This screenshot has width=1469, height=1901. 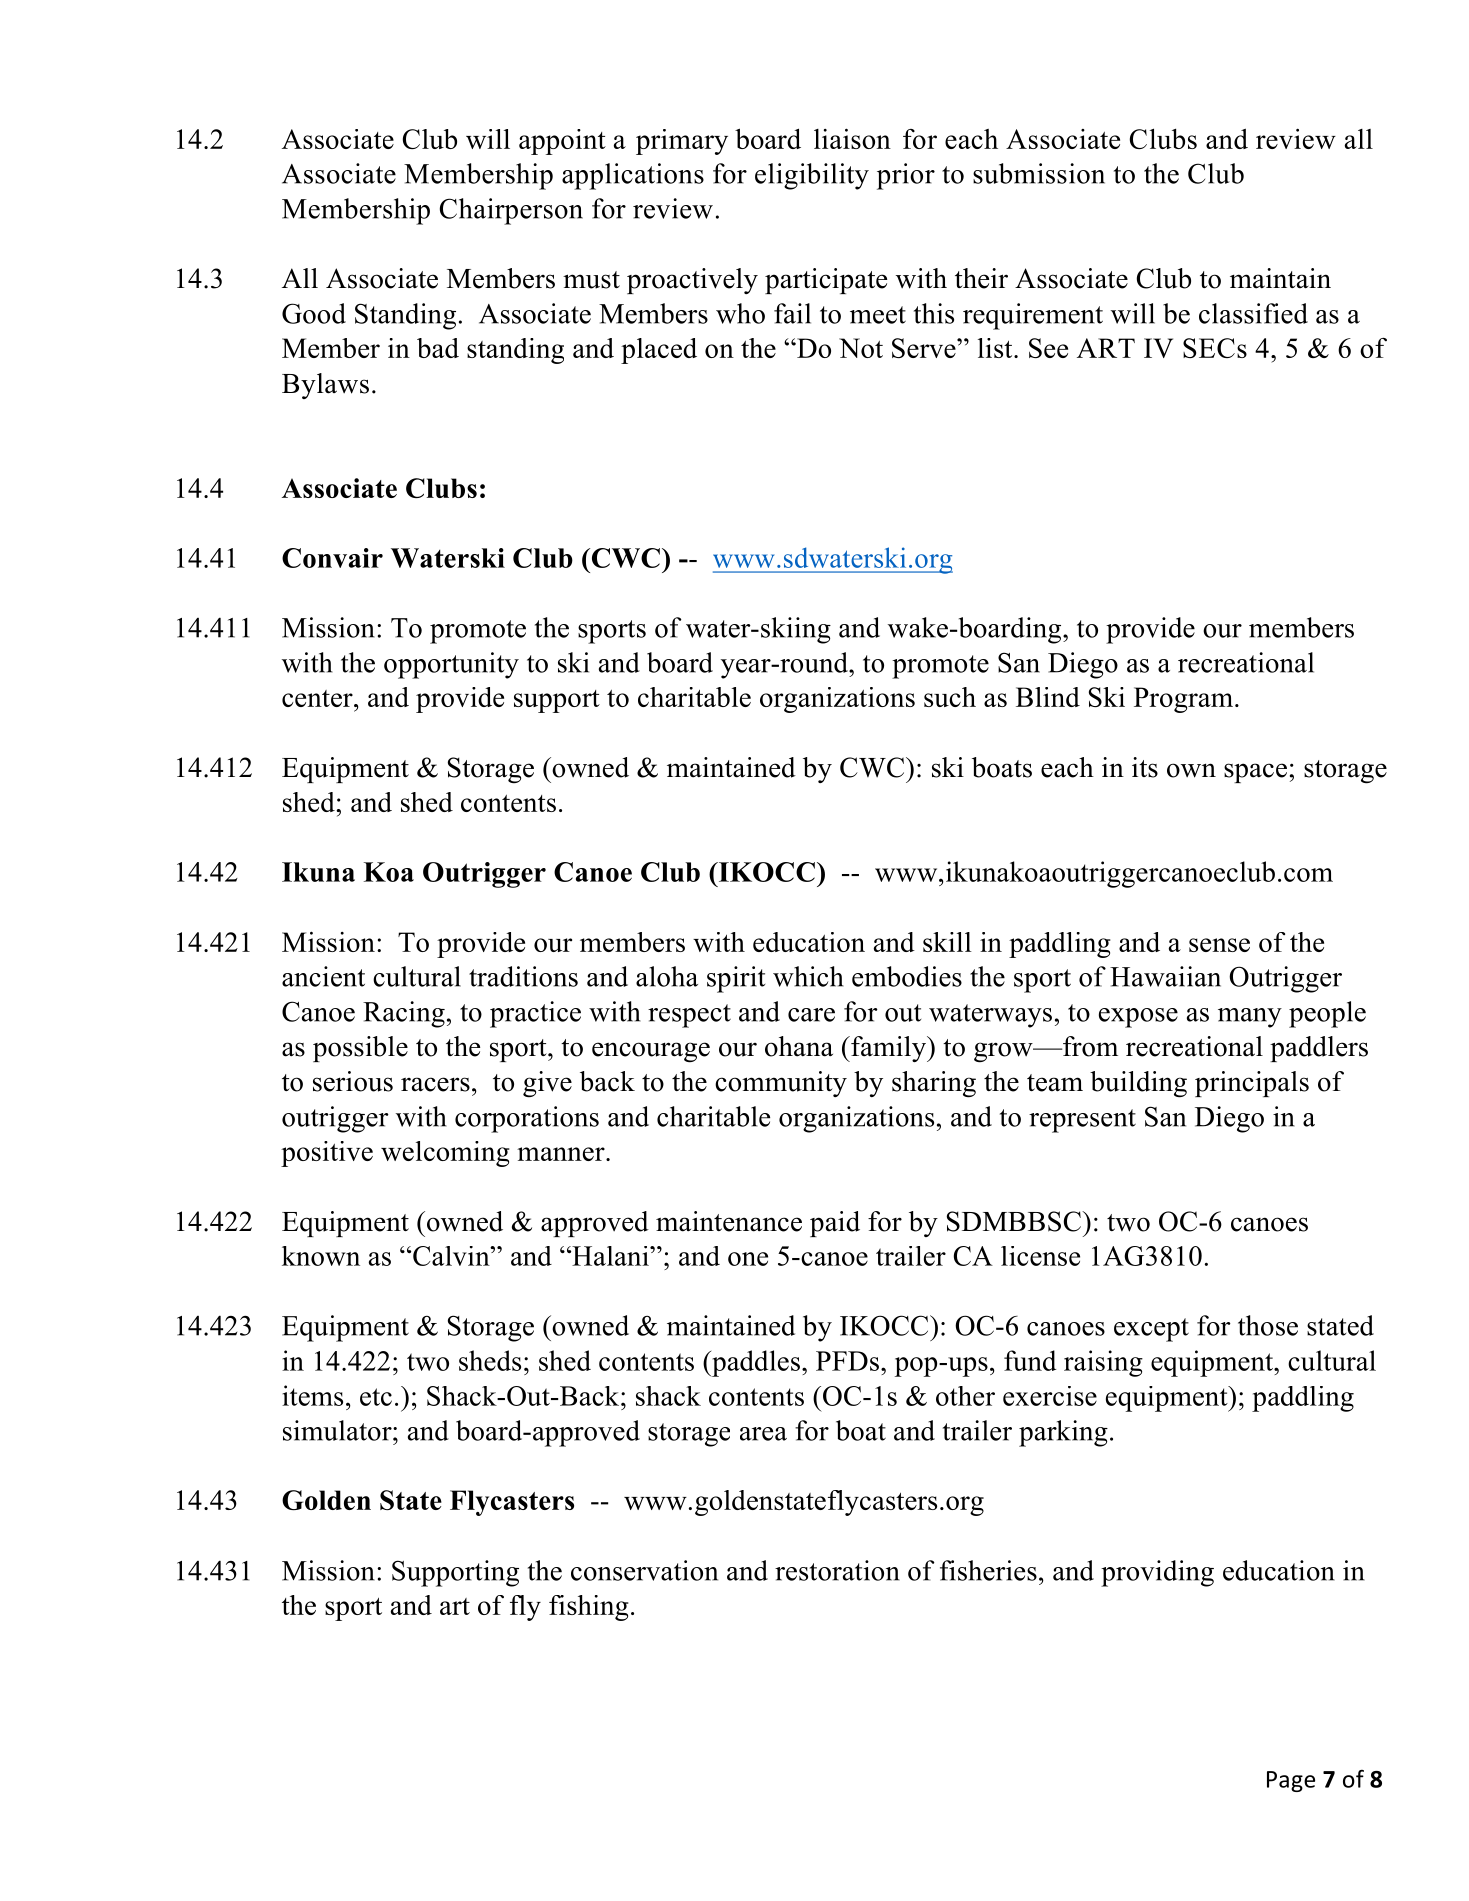 I want to click on restoration, so click(x=837, y=1570).
